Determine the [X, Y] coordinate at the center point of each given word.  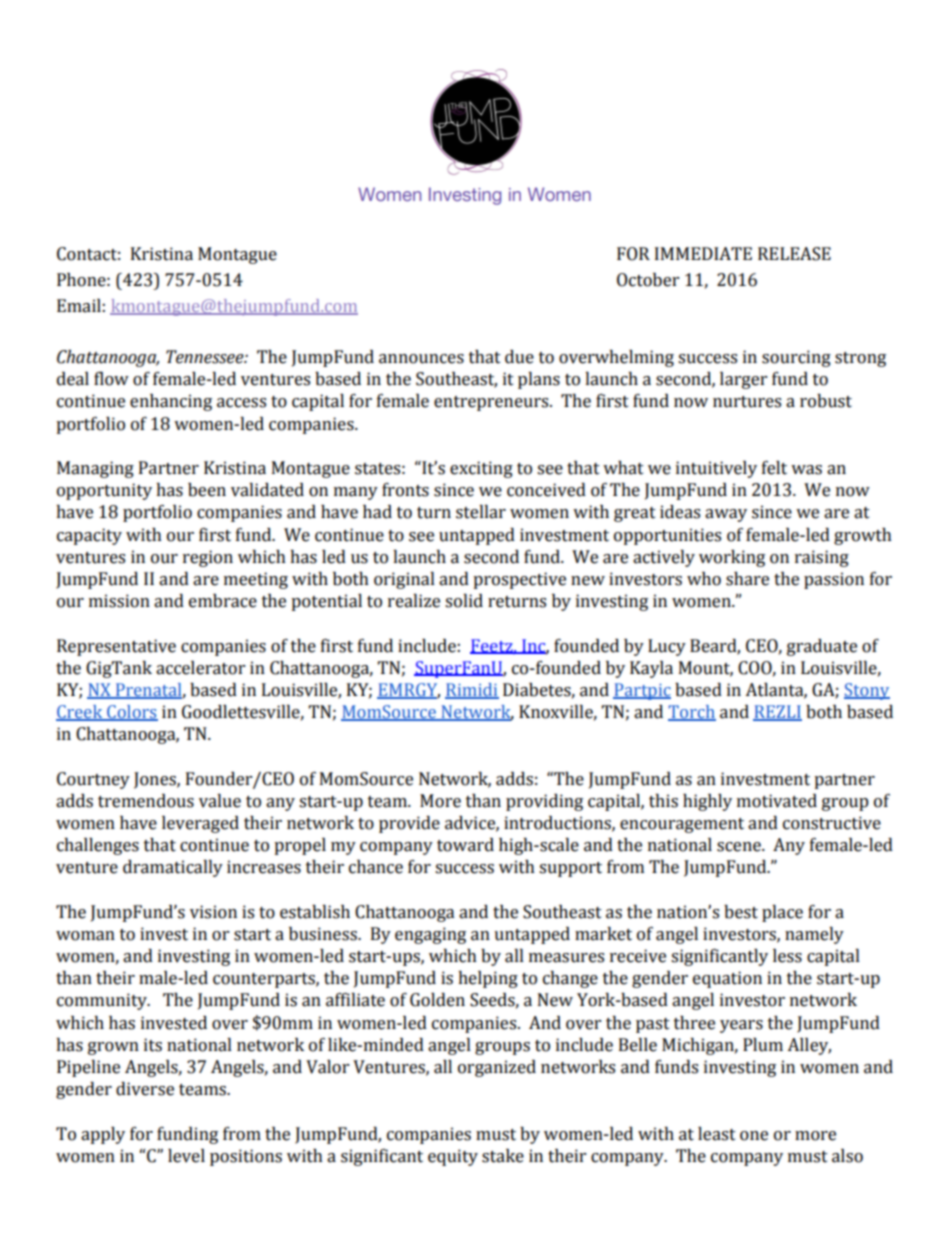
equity [453, 1157]
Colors [131, 713]
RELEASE [794, 254]
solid [464, 601]
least [717, 1134]
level [186, 1156]
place [782, 913]
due [519, 357]
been [207, 490]
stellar [481, 512]
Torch [692, 713]
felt [774, 468]
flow [111, 379]
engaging [430, 935]
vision [213, 912]
